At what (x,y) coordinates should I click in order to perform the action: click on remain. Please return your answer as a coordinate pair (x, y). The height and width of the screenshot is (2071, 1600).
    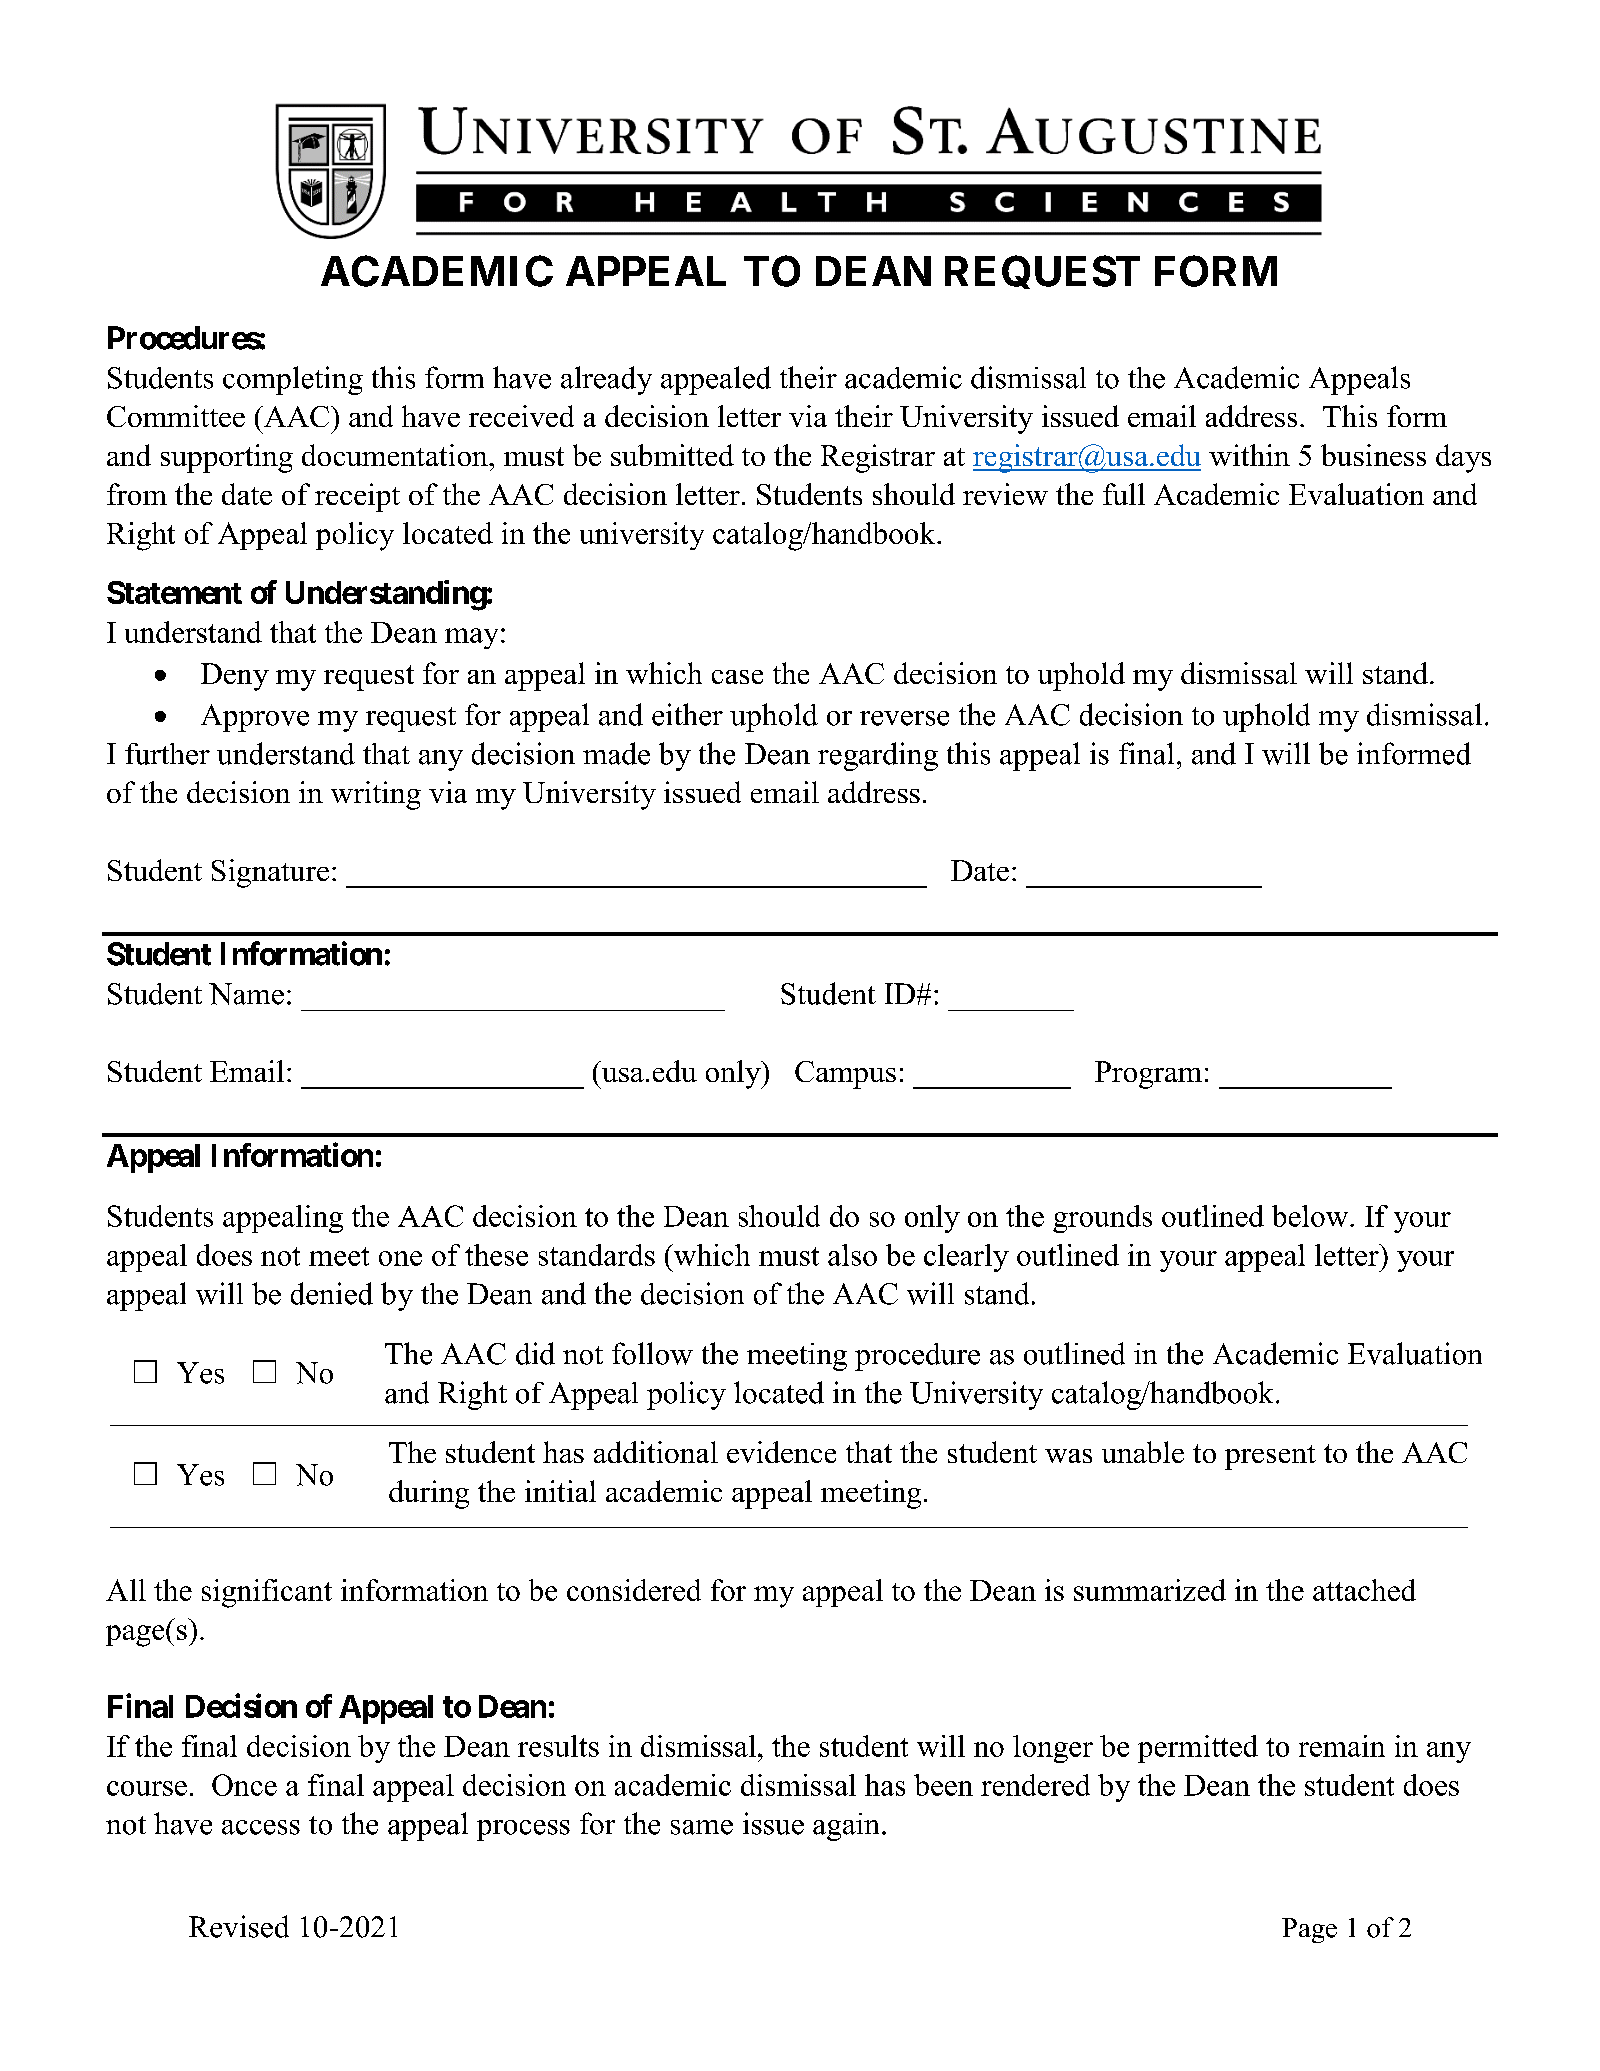
    Looking at the image, I should click on (1342, 1746).
